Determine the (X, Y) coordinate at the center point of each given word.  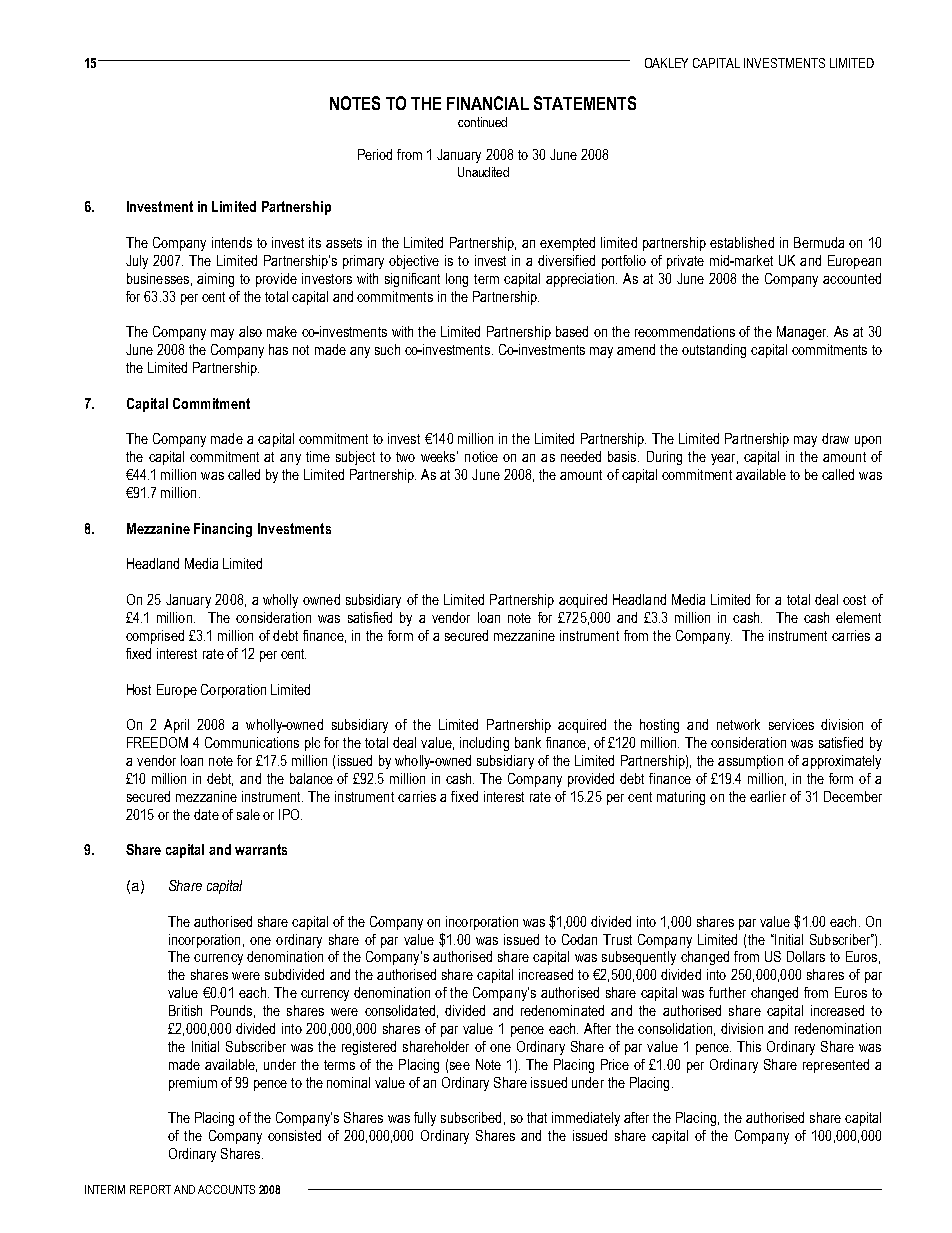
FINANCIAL (488, 103)
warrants (261, 849)
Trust (617, 939)
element (858, 617)
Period (375, 154)
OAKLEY (666, 63)
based (572, 331)
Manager (802, 333)
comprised (155, 637)
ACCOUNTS (226, 1189)
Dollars (806, 956)
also (250, 331)
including (484, 744)
